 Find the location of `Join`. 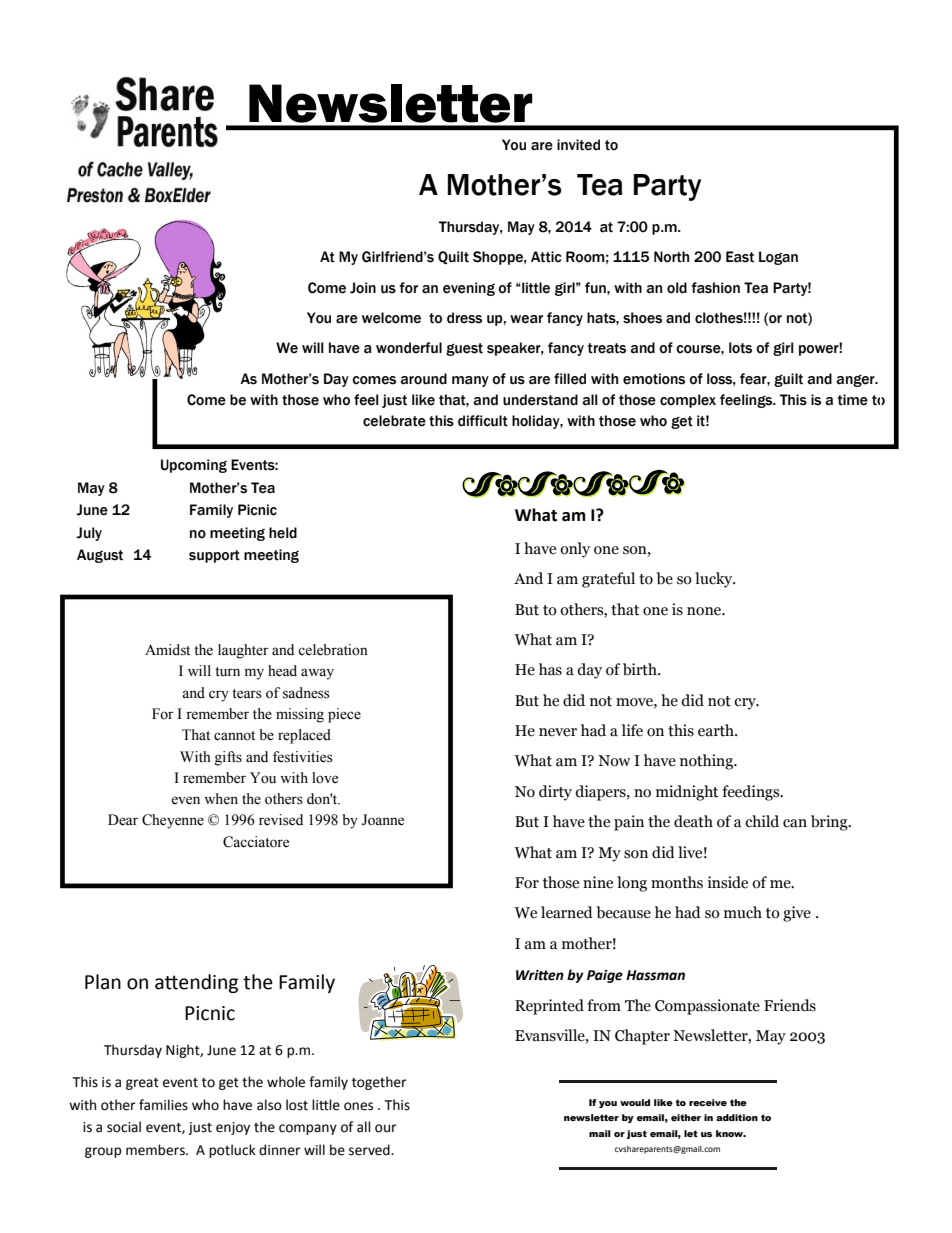

Join is located at coordinates (363, 288).
